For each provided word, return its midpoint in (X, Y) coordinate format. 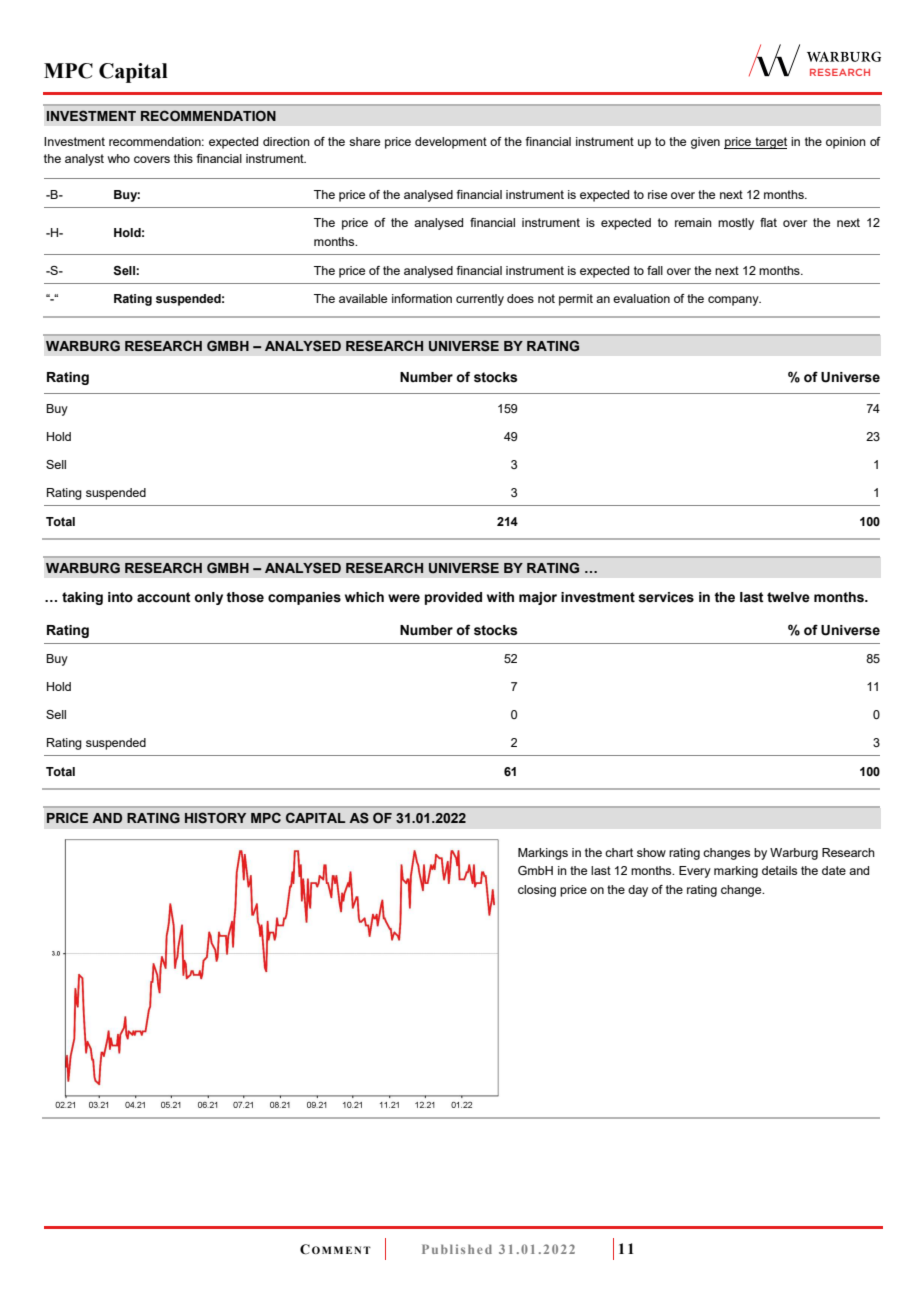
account (164, 597)
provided (453, 598)
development (451, 143)
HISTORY (215, 818)
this (183, 158)
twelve (788, 597)
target (770, 143)
